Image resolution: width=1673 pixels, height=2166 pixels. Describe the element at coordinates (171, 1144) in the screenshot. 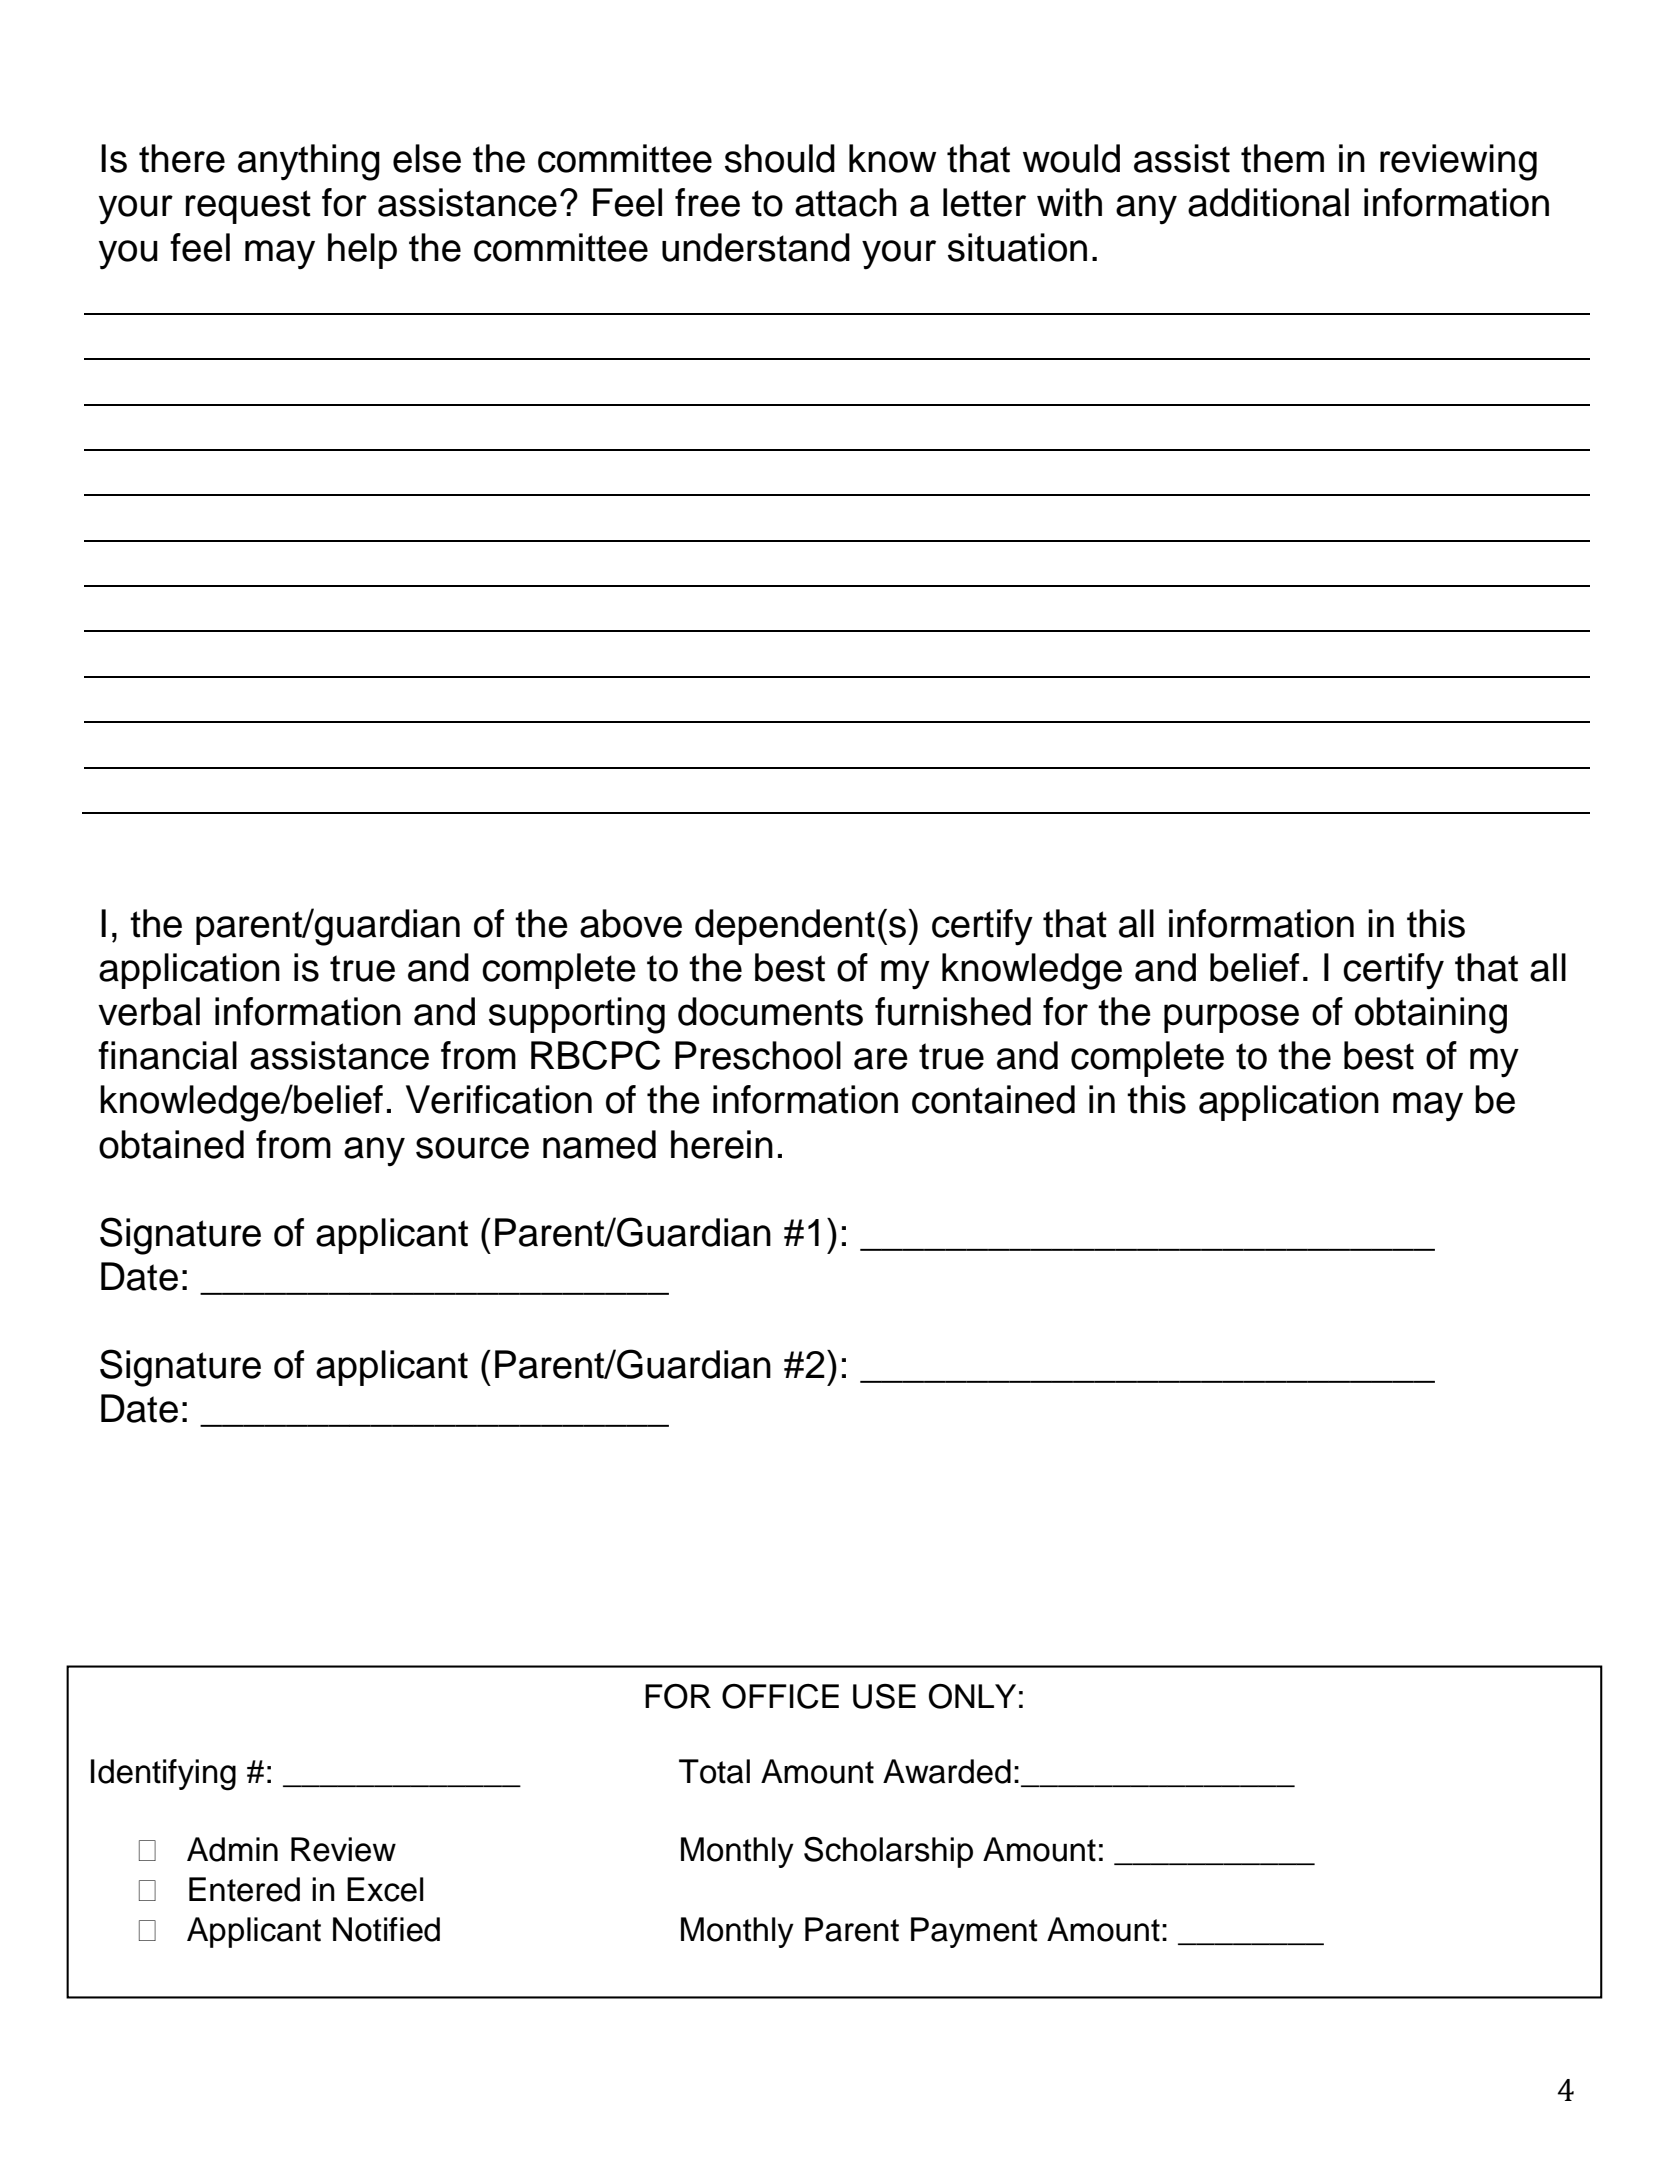

I see `obtained` at that location.
